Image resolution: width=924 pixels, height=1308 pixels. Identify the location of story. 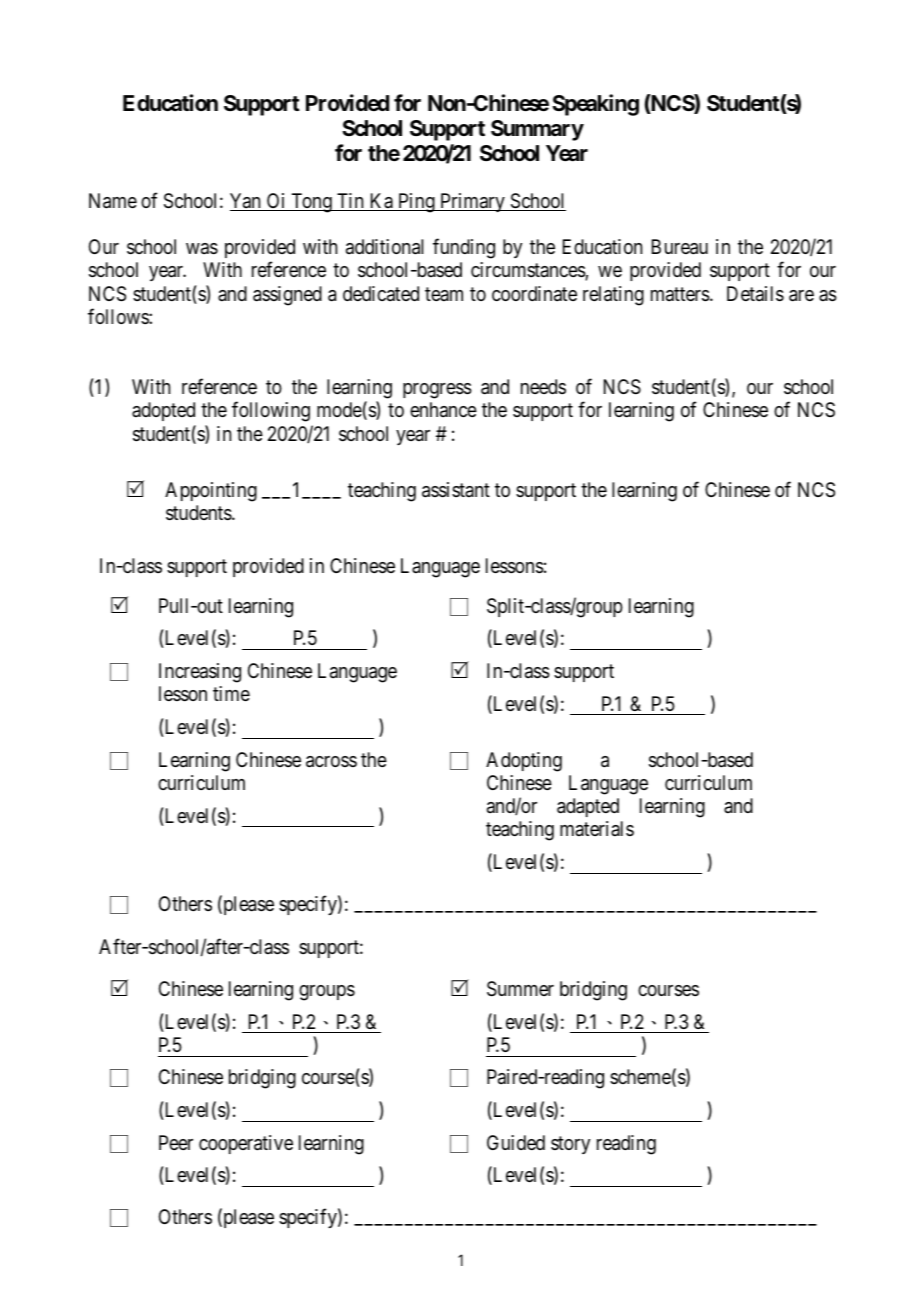
(570, 1145).
